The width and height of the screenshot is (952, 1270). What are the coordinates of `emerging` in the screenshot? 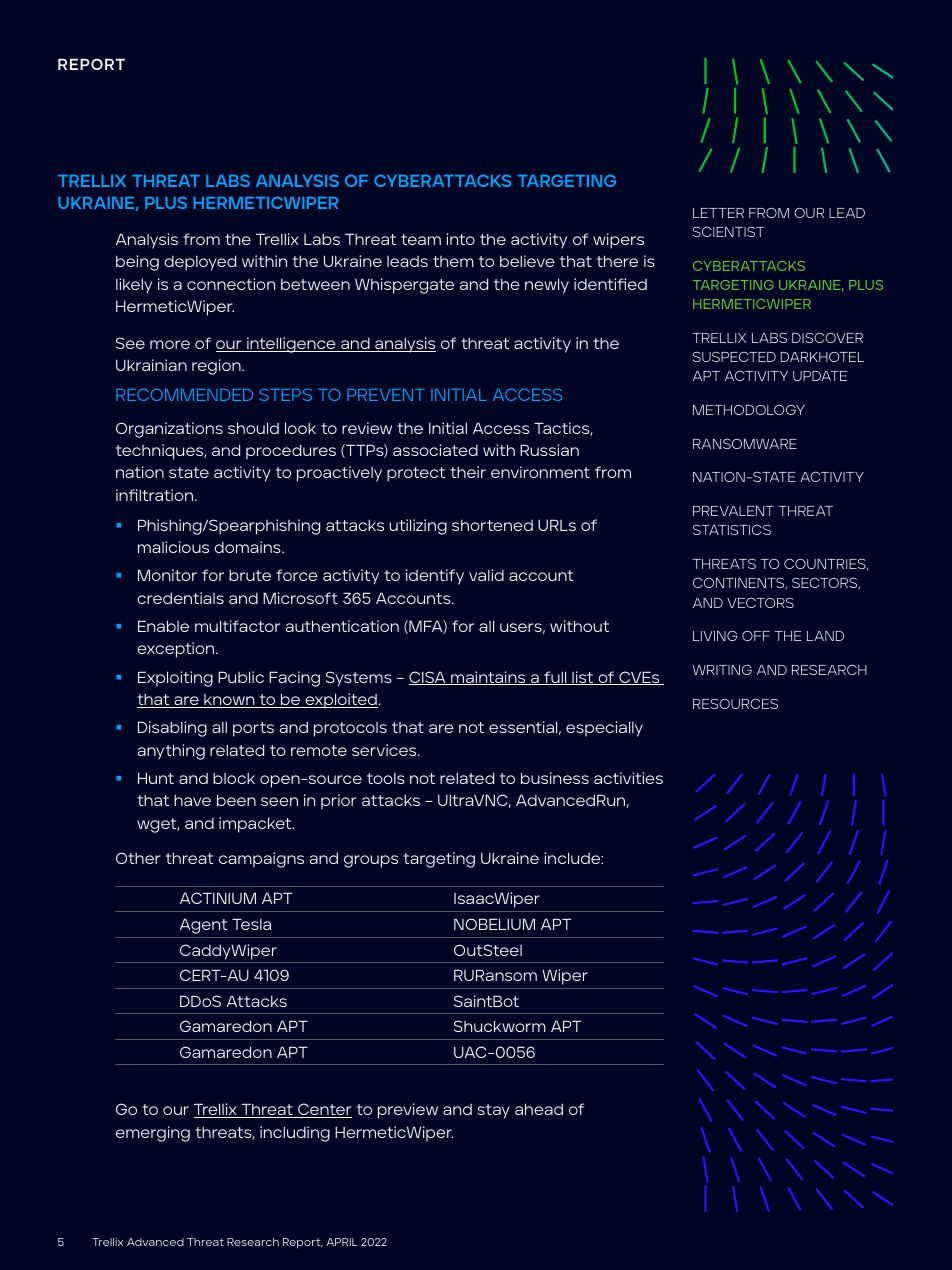 It's located at (153, 1134).
